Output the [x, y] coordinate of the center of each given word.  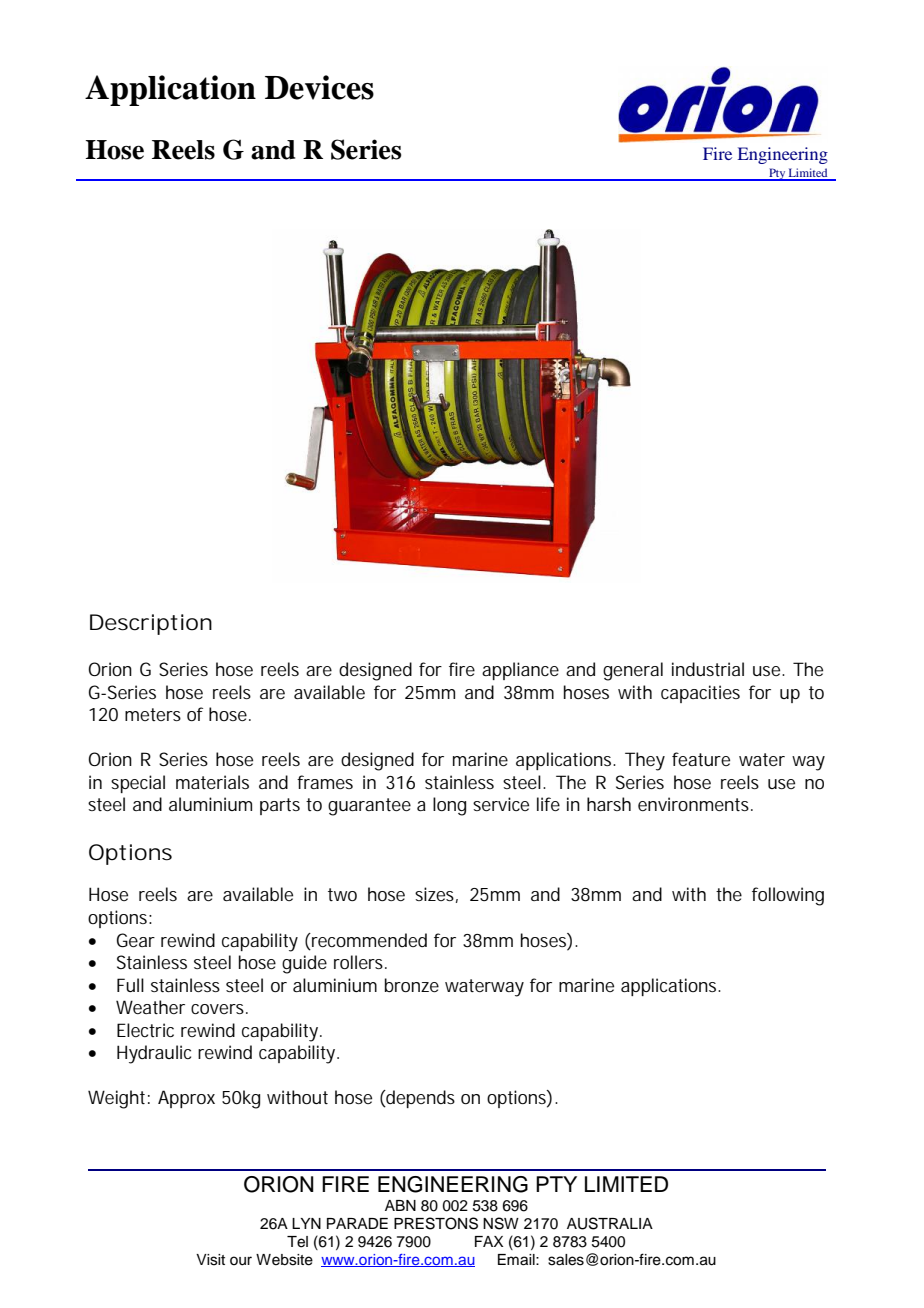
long [449, 806]
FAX [489, 1241]
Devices [319, 87]
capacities [700, 694]
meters [153, 714]
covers [219, 1009]
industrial [708, 669]
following [788, 896]
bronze [412, 985]
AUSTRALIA [610, 1223]
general [633, 671]
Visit [210, 1260]
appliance [520, 671]
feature [701, 759]
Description [151, 624]
